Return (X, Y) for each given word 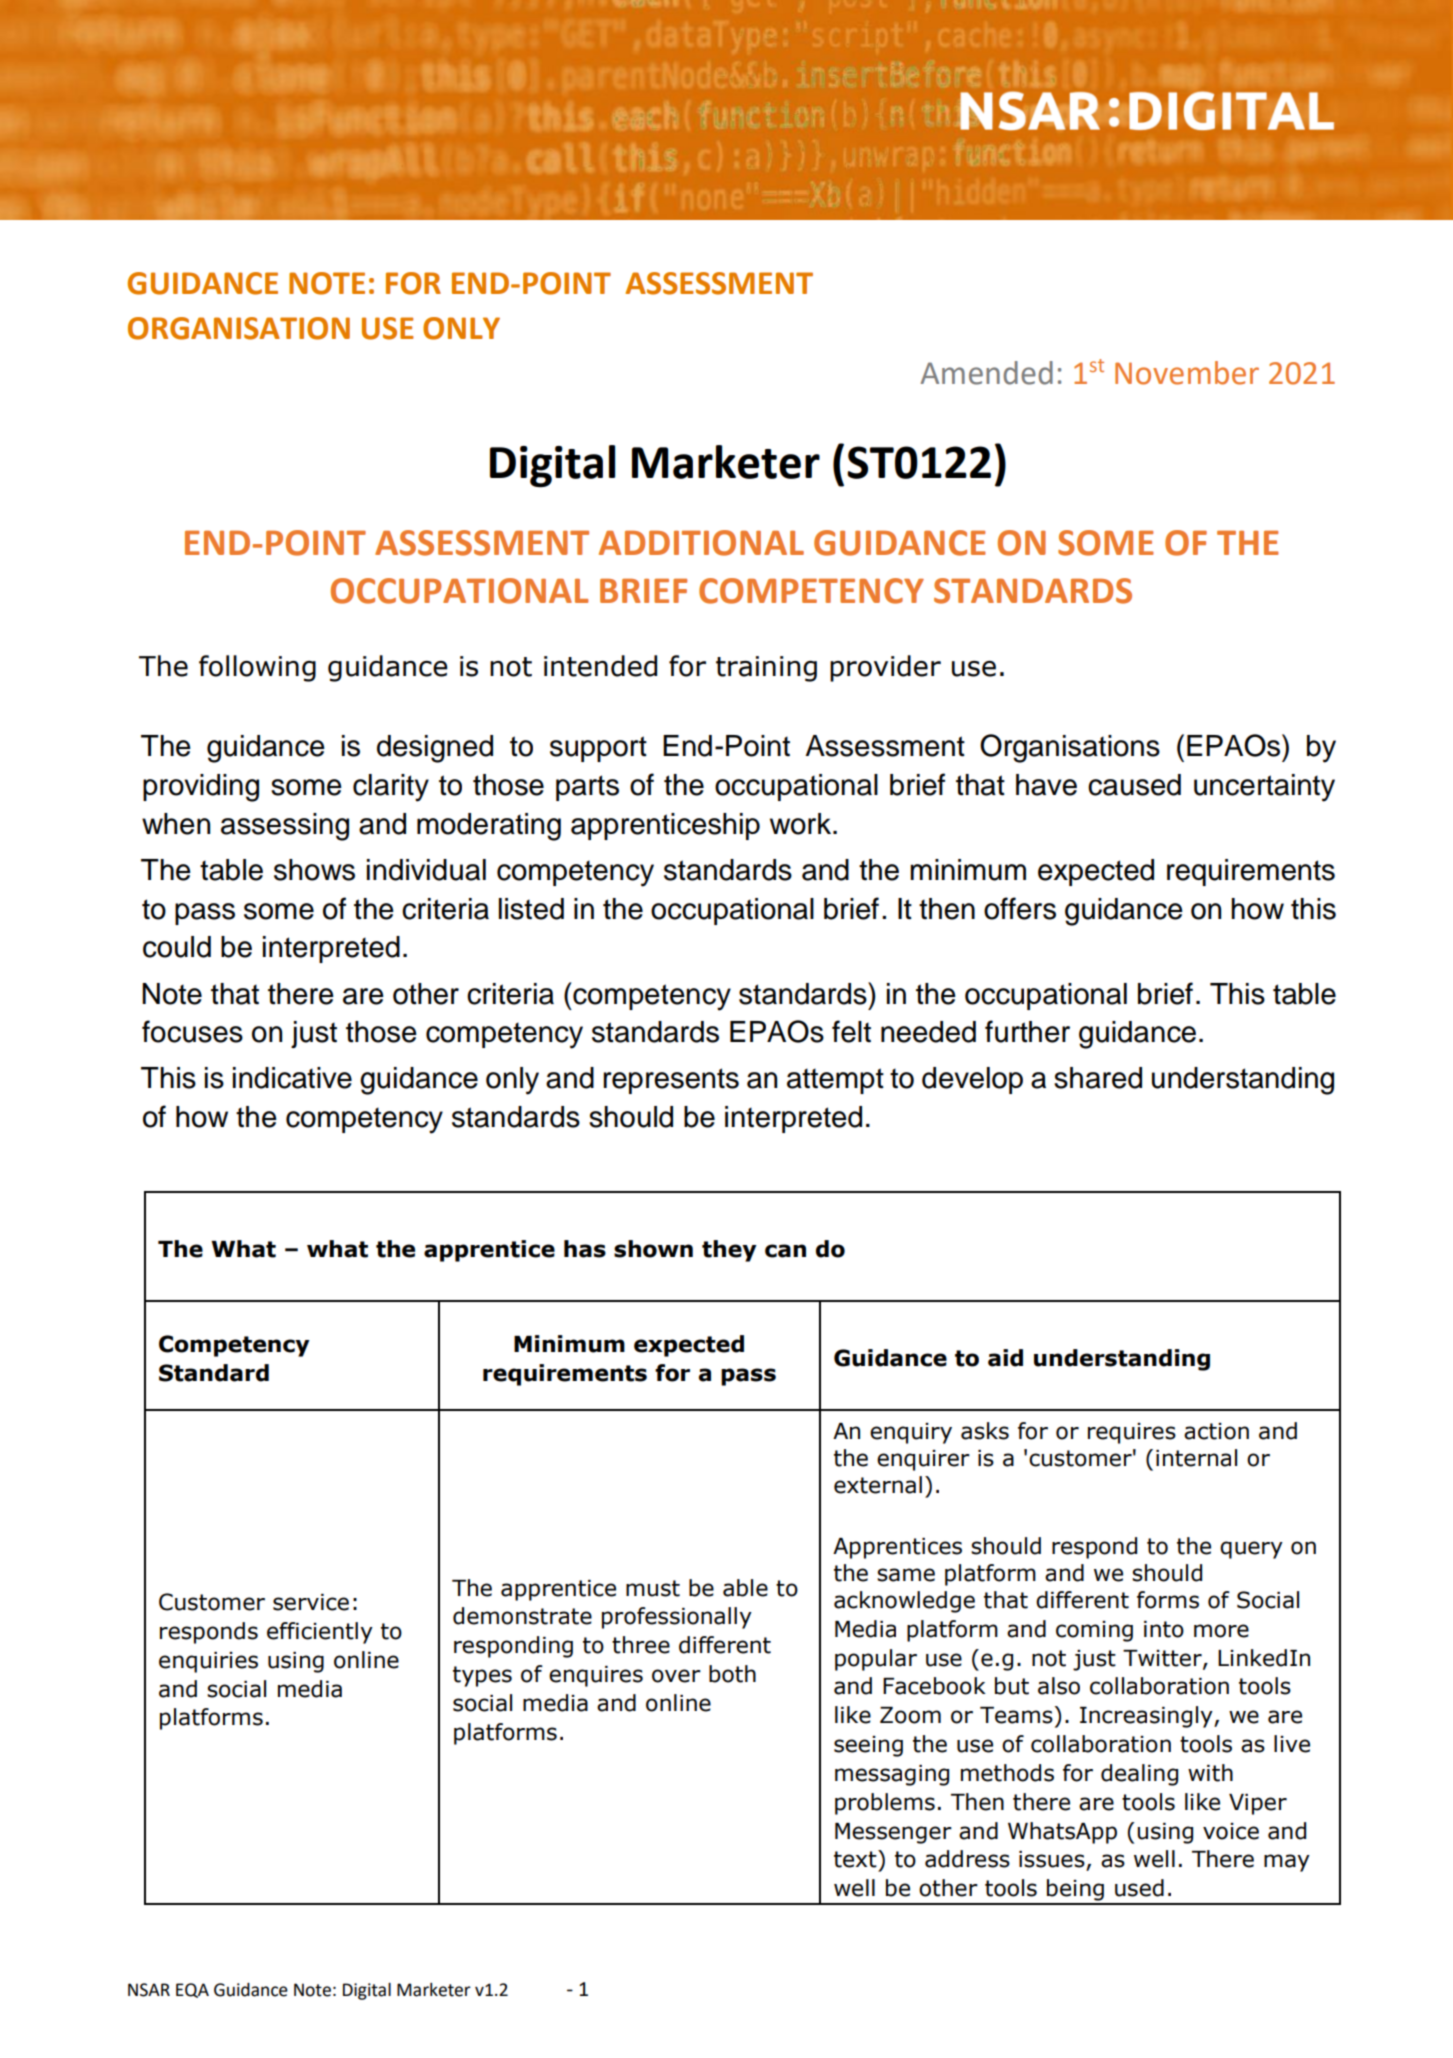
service (311, 1602)
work (802, 824)
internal (1196, 1458)
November (1187, 373)
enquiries (208, 1662)
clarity (391, 788)
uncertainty (1264, 788)
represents (671, 1081)
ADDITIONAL (701, 543)
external (878, 1485)
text (856, 1859)
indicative (292, 1078)
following (257, 668)
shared (1098, 1078)
